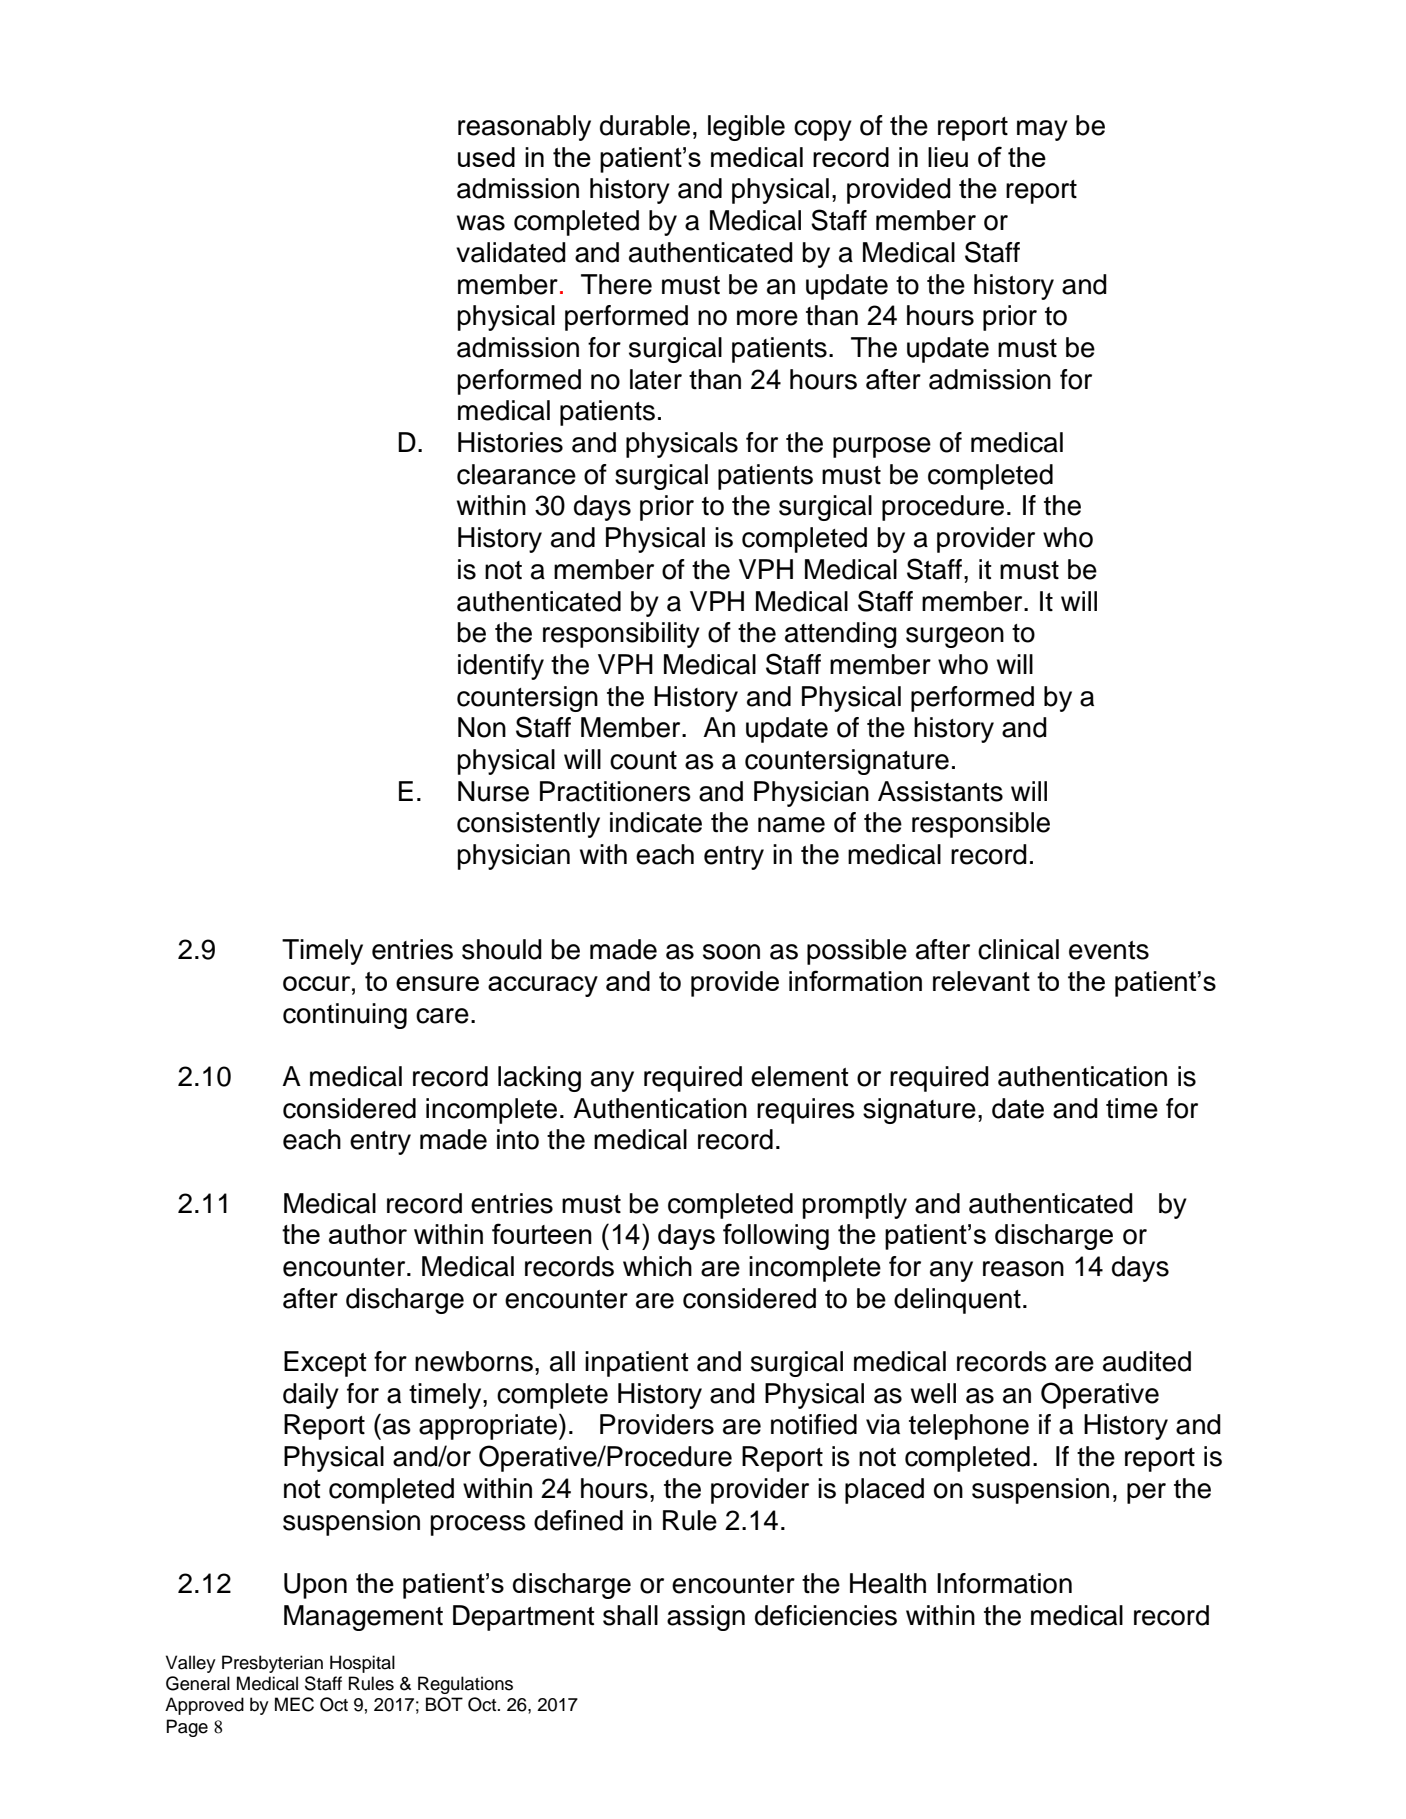 The image size is (1406, 1819). Describe the element at coordinates (1018, 949) in the screenshot. I see `clinical` at that location.
